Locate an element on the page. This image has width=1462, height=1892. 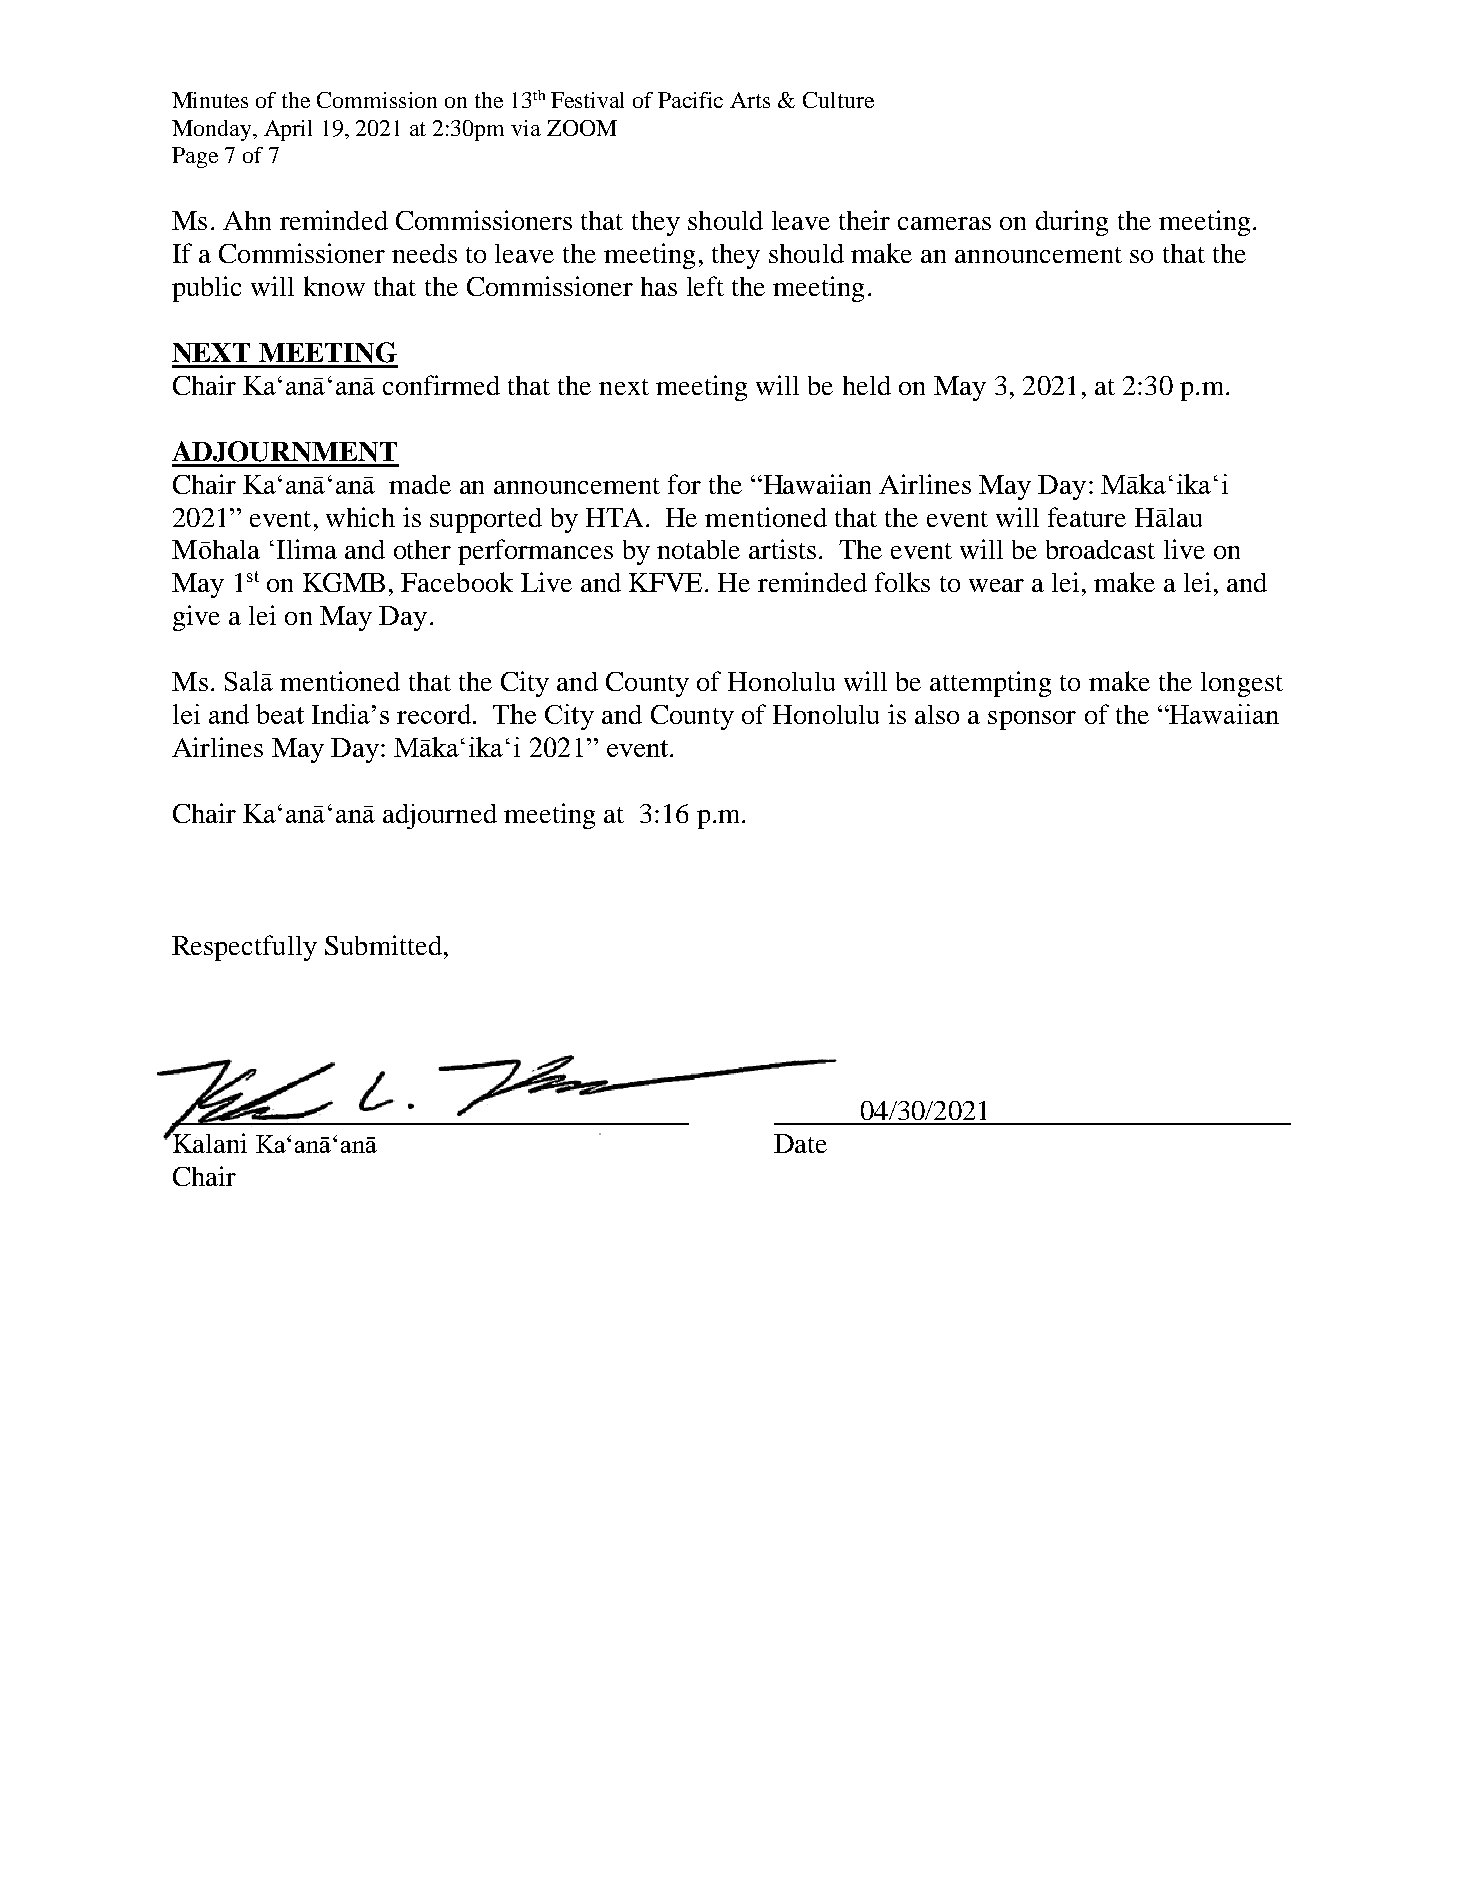
beat is located at coordinates (280, 714).
